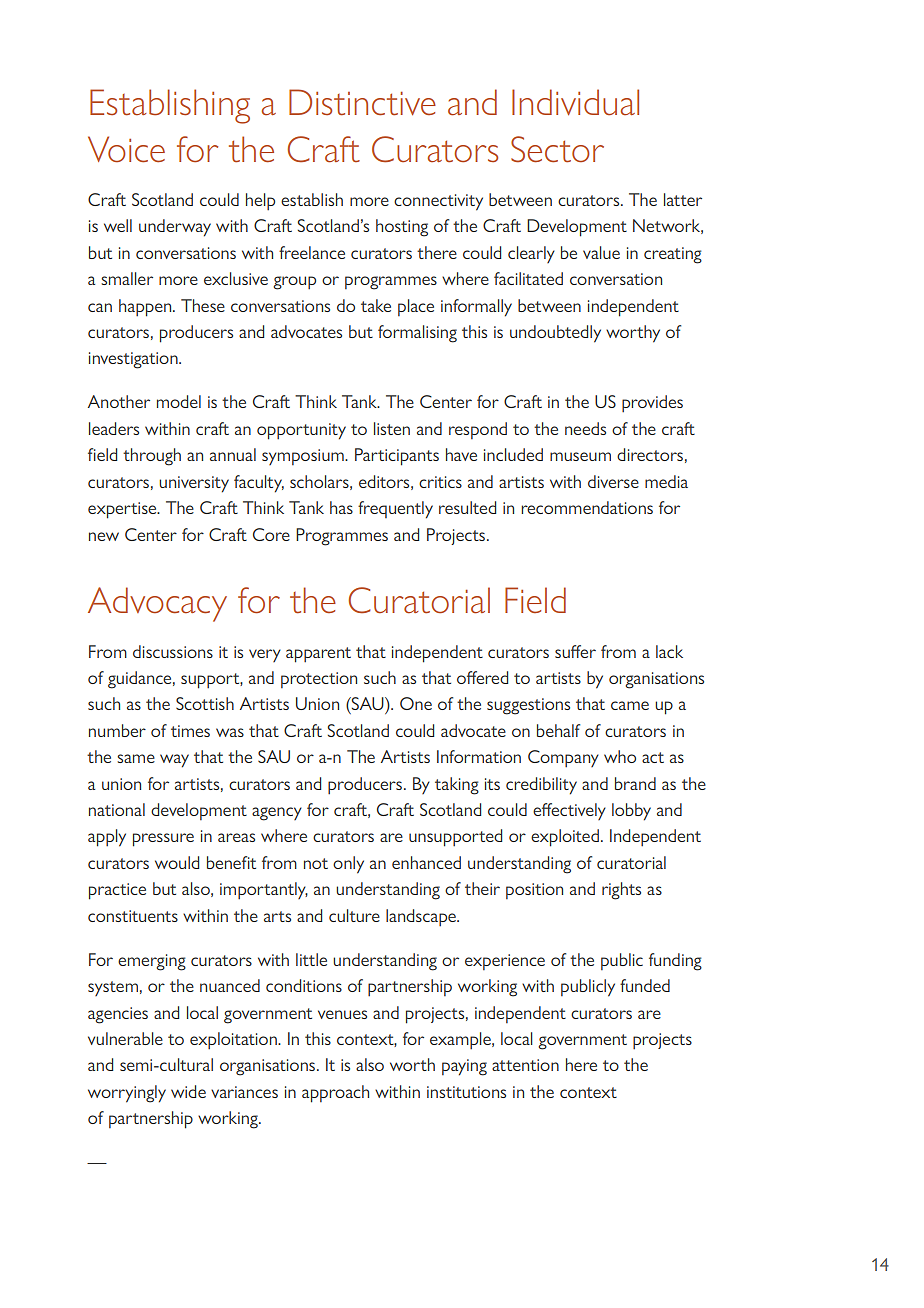 This page has width=924, height=1308. I want to click on attention, so click(525, 1065).
